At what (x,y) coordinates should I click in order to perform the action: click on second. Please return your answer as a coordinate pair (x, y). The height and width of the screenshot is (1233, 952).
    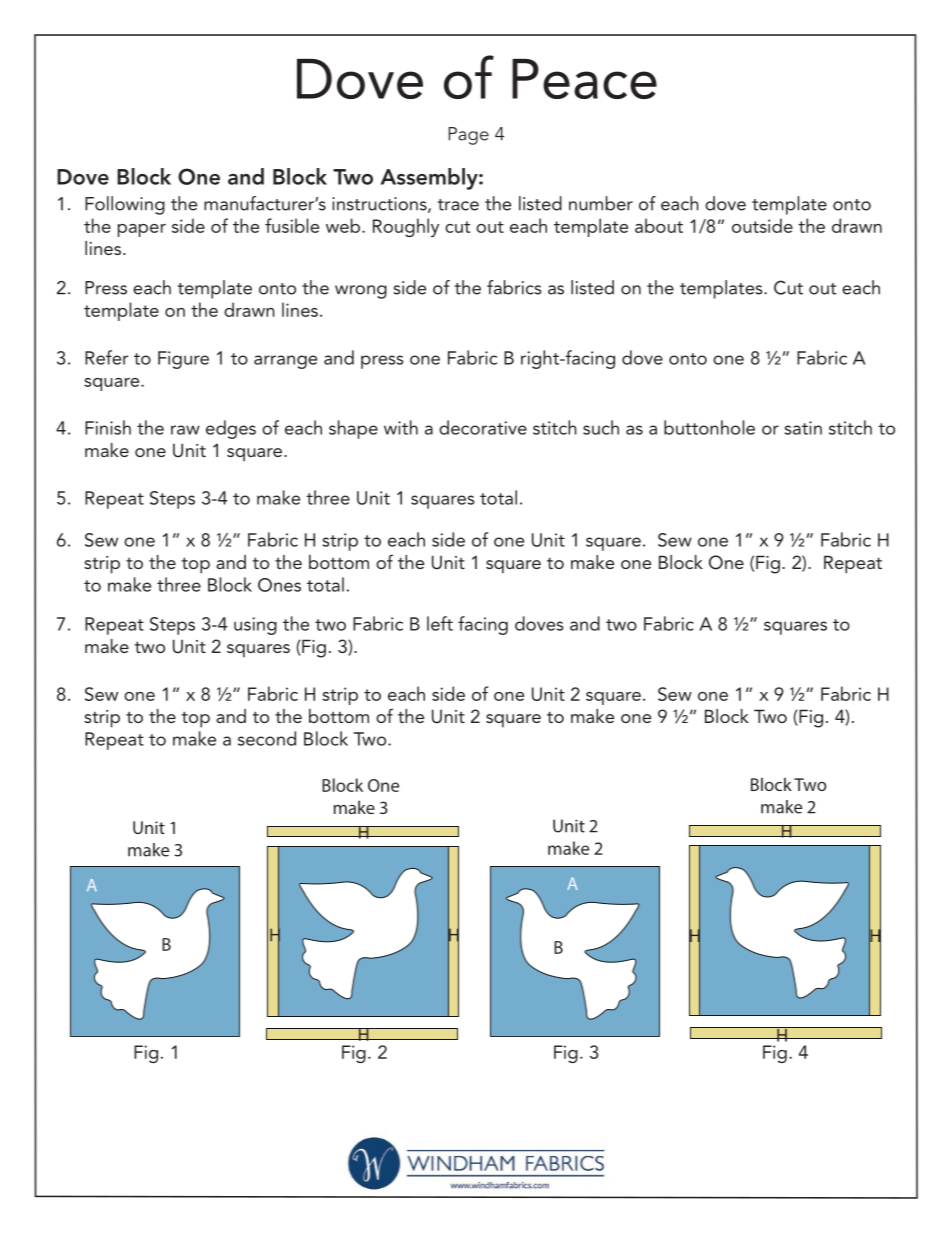
    Looking at the image, I should click on (267, 738).
